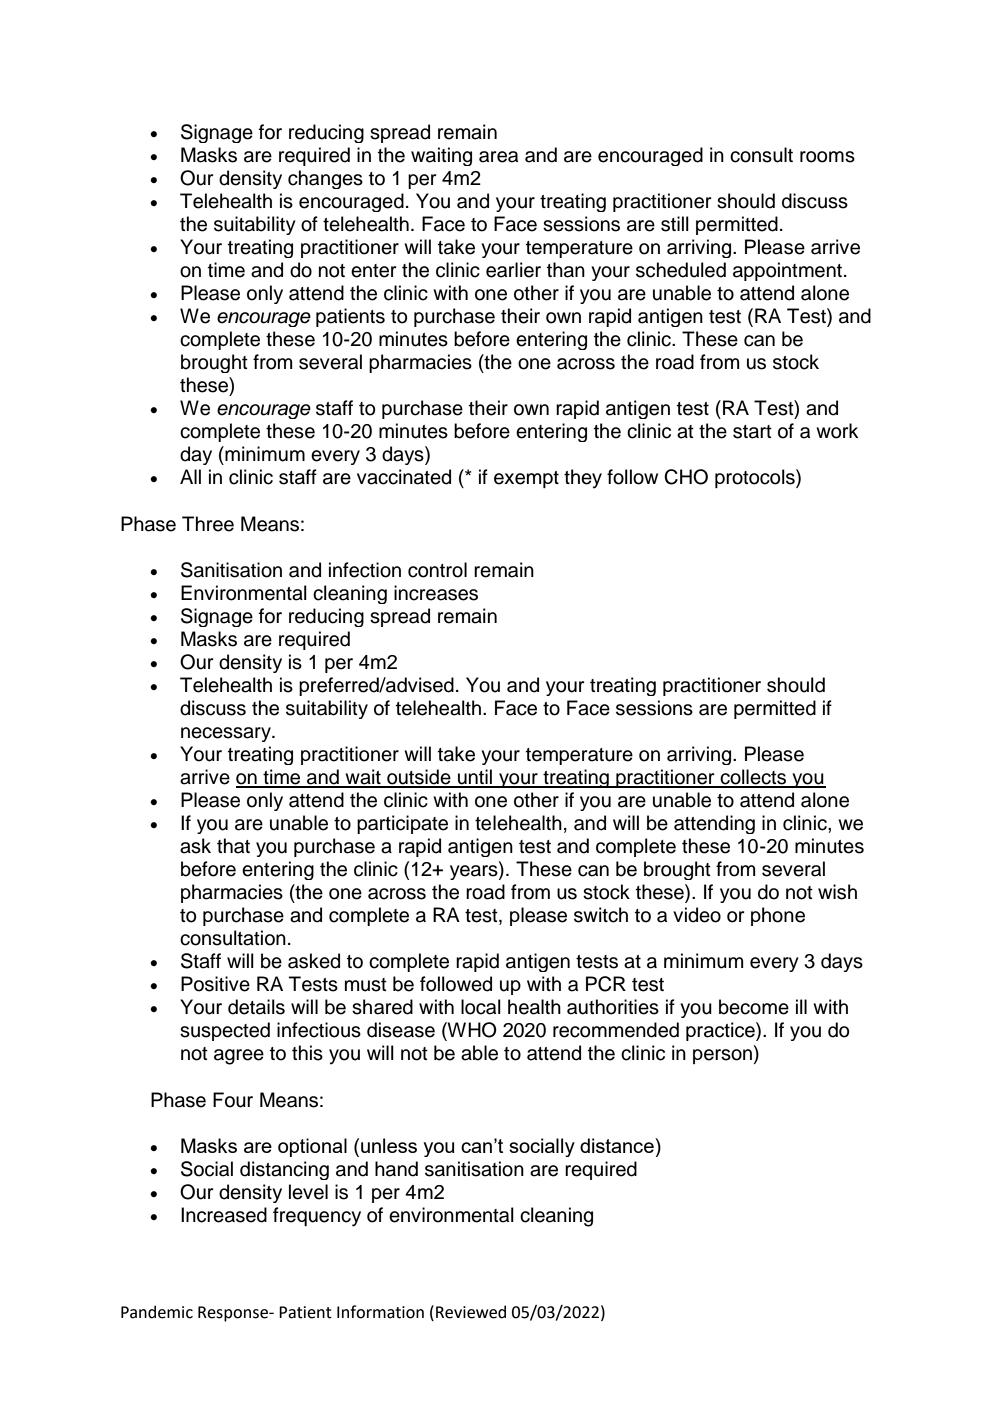 This image has width=993, height=1404. Describe the element at coordinates (437, 570) in the image. I see `control` at that location.
